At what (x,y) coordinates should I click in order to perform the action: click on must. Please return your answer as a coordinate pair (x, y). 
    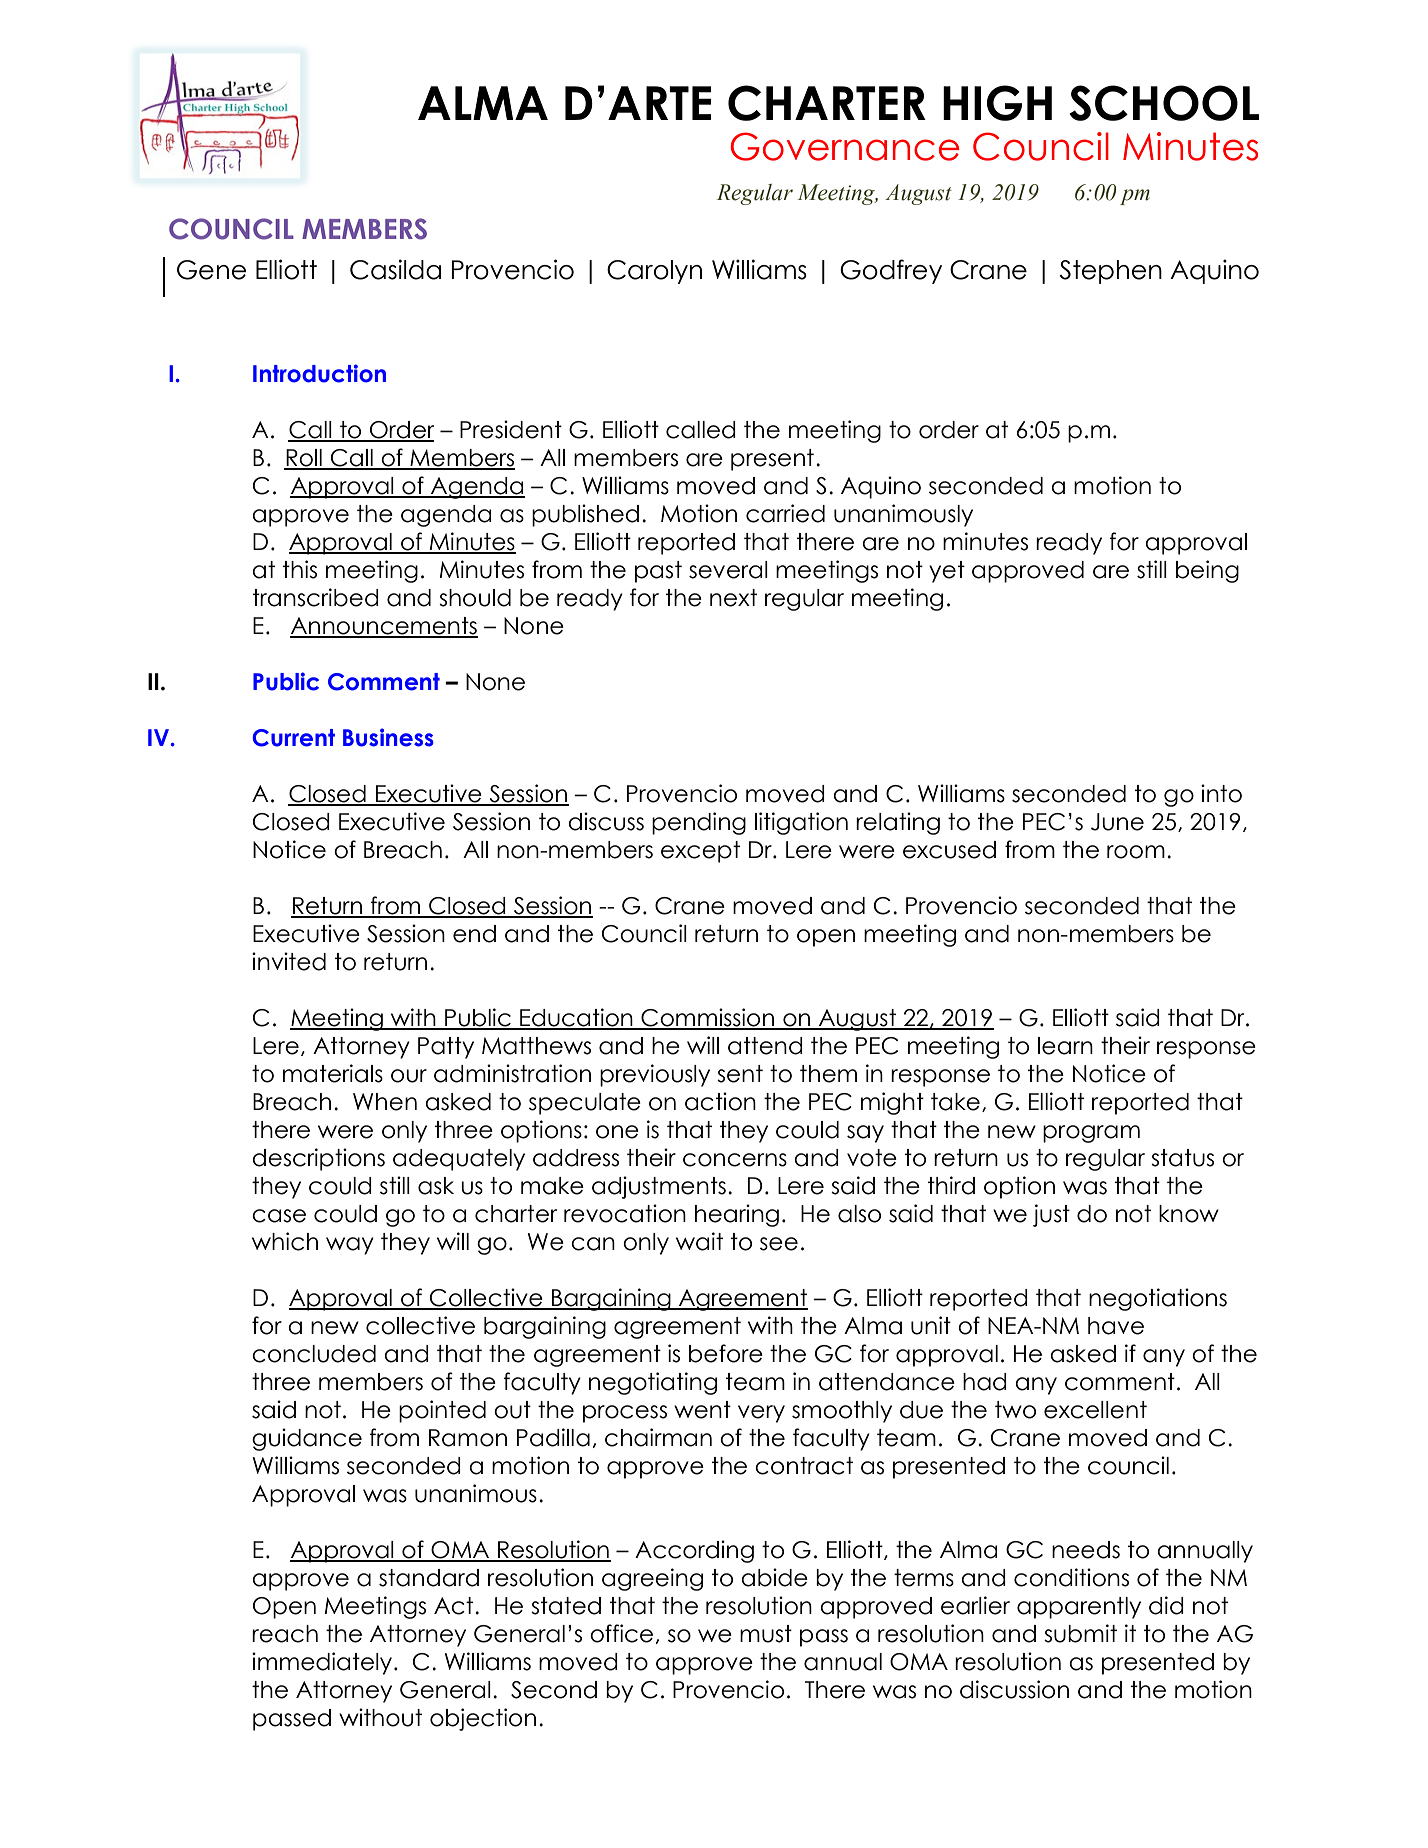
    Looking at the image, I should click on (766, 1634).
